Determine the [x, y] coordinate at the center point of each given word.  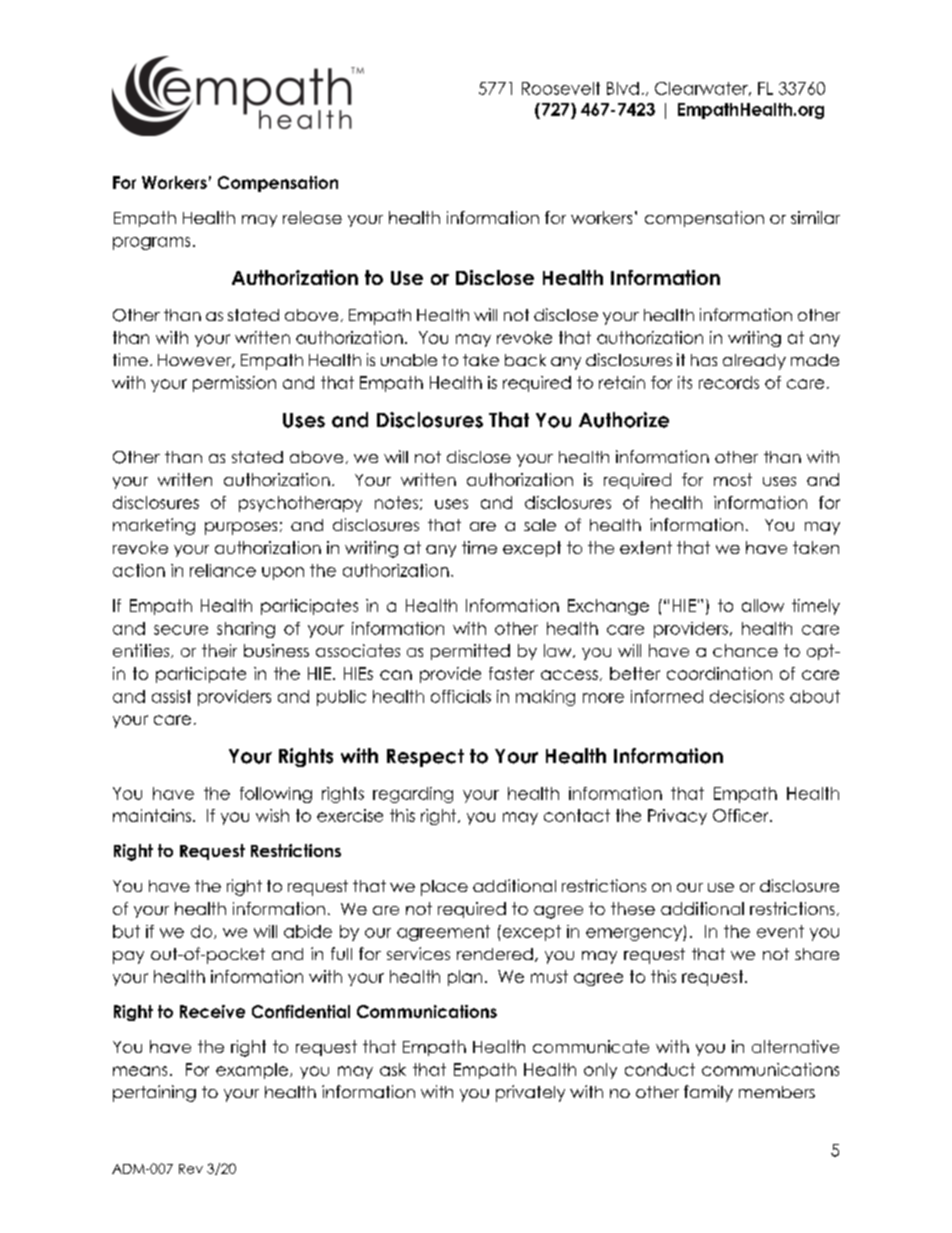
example [252, 1071]
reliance [223, 570]
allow [763, 605]
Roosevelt [561, 88]
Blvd [623, 88]
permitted [470, 652]
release [312, 217]
